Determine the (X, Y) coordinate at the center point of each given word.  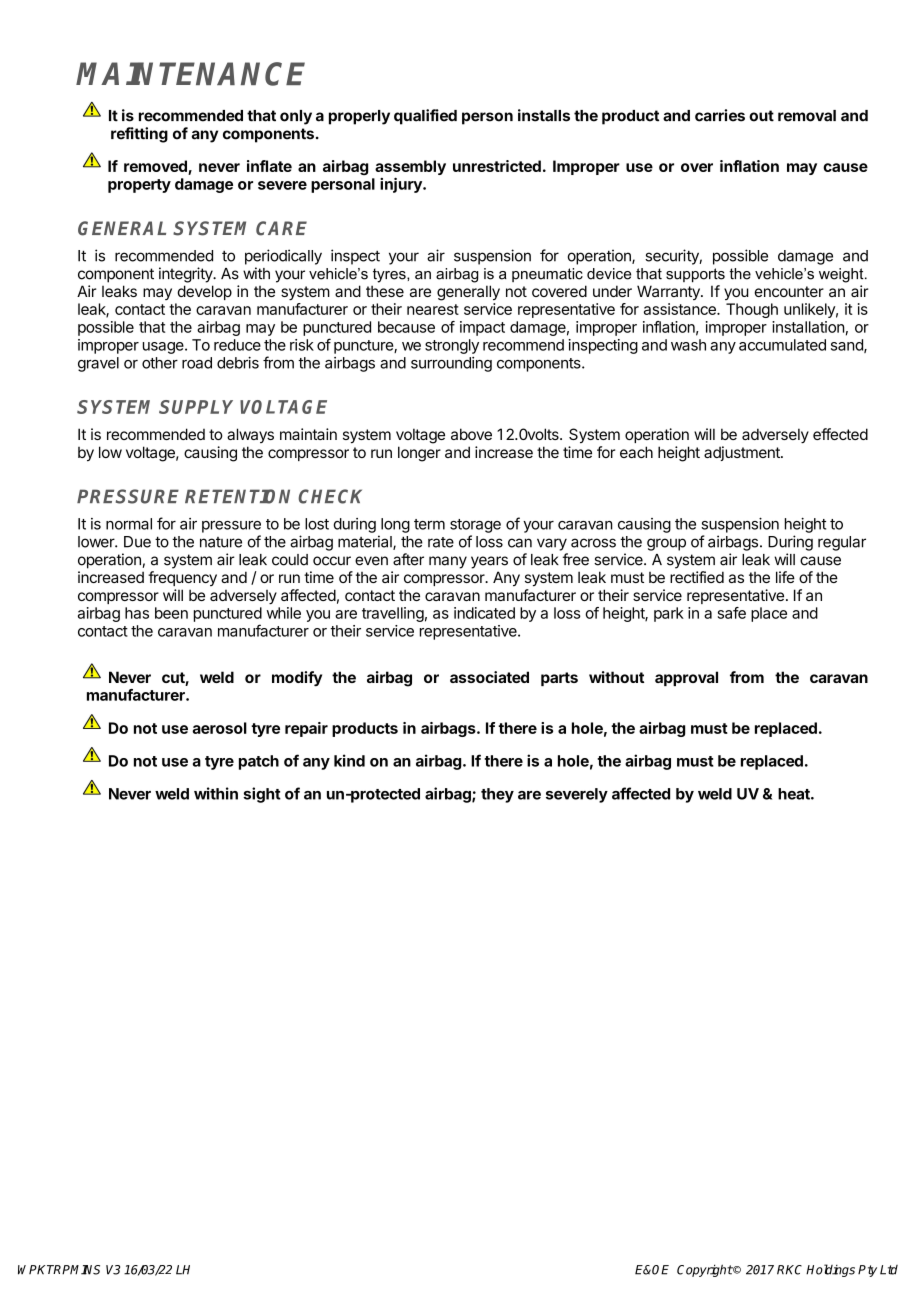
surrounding (451, 364)
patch (259, 762)
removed (156, 167)
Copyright (705, 1270)
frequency (182, 578)
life (785, 577)
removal (807, 116)
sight (262, 795)
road (197, 363)
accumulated (782, 345)
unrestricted (497, 166)
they (497, 795)
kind (349, 760)
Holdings (830, 1270)
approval (686, 678)
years (489, 562)
